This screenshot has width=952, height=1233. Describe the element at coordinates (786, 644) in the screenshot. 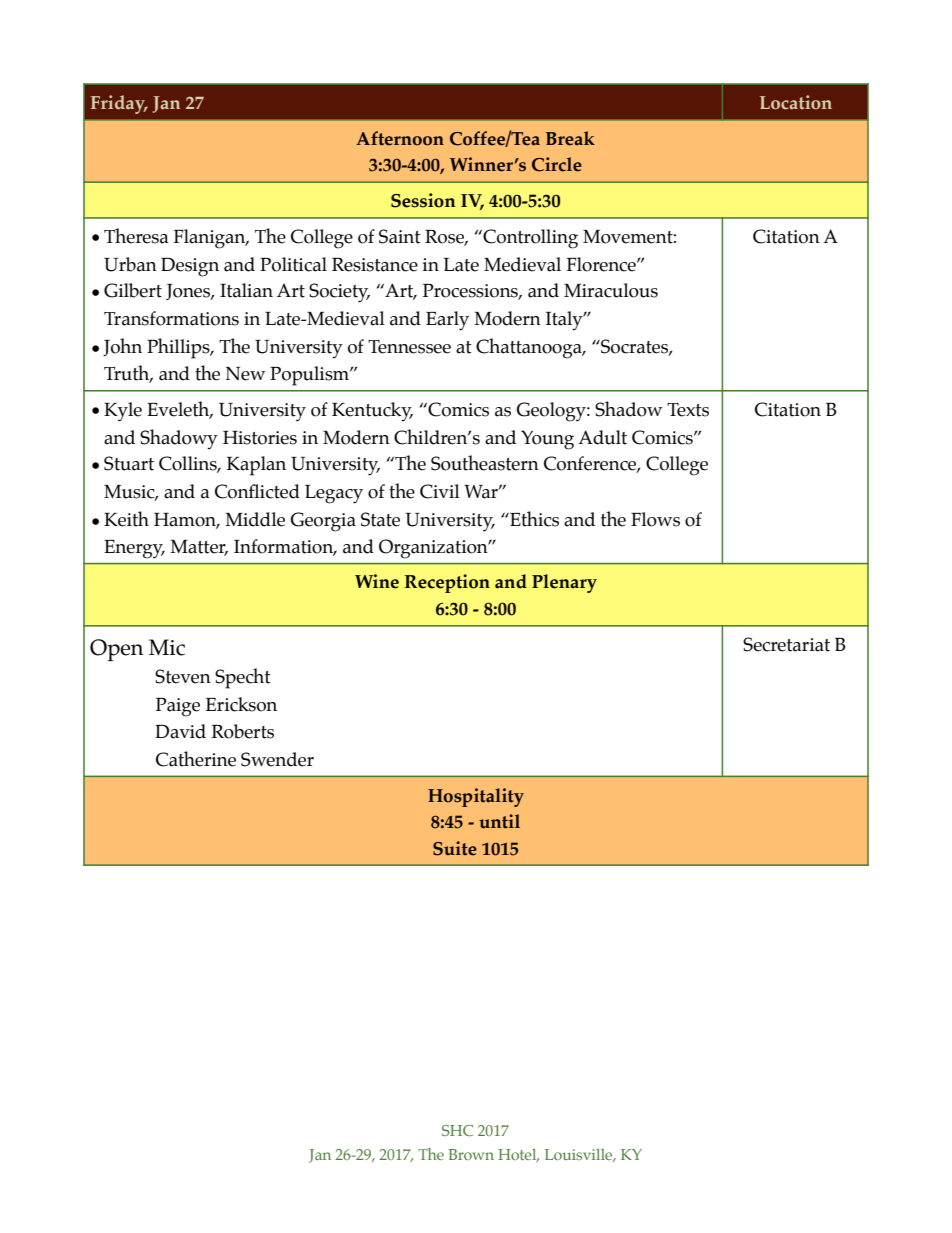

I see `Secretariat` at that location.
